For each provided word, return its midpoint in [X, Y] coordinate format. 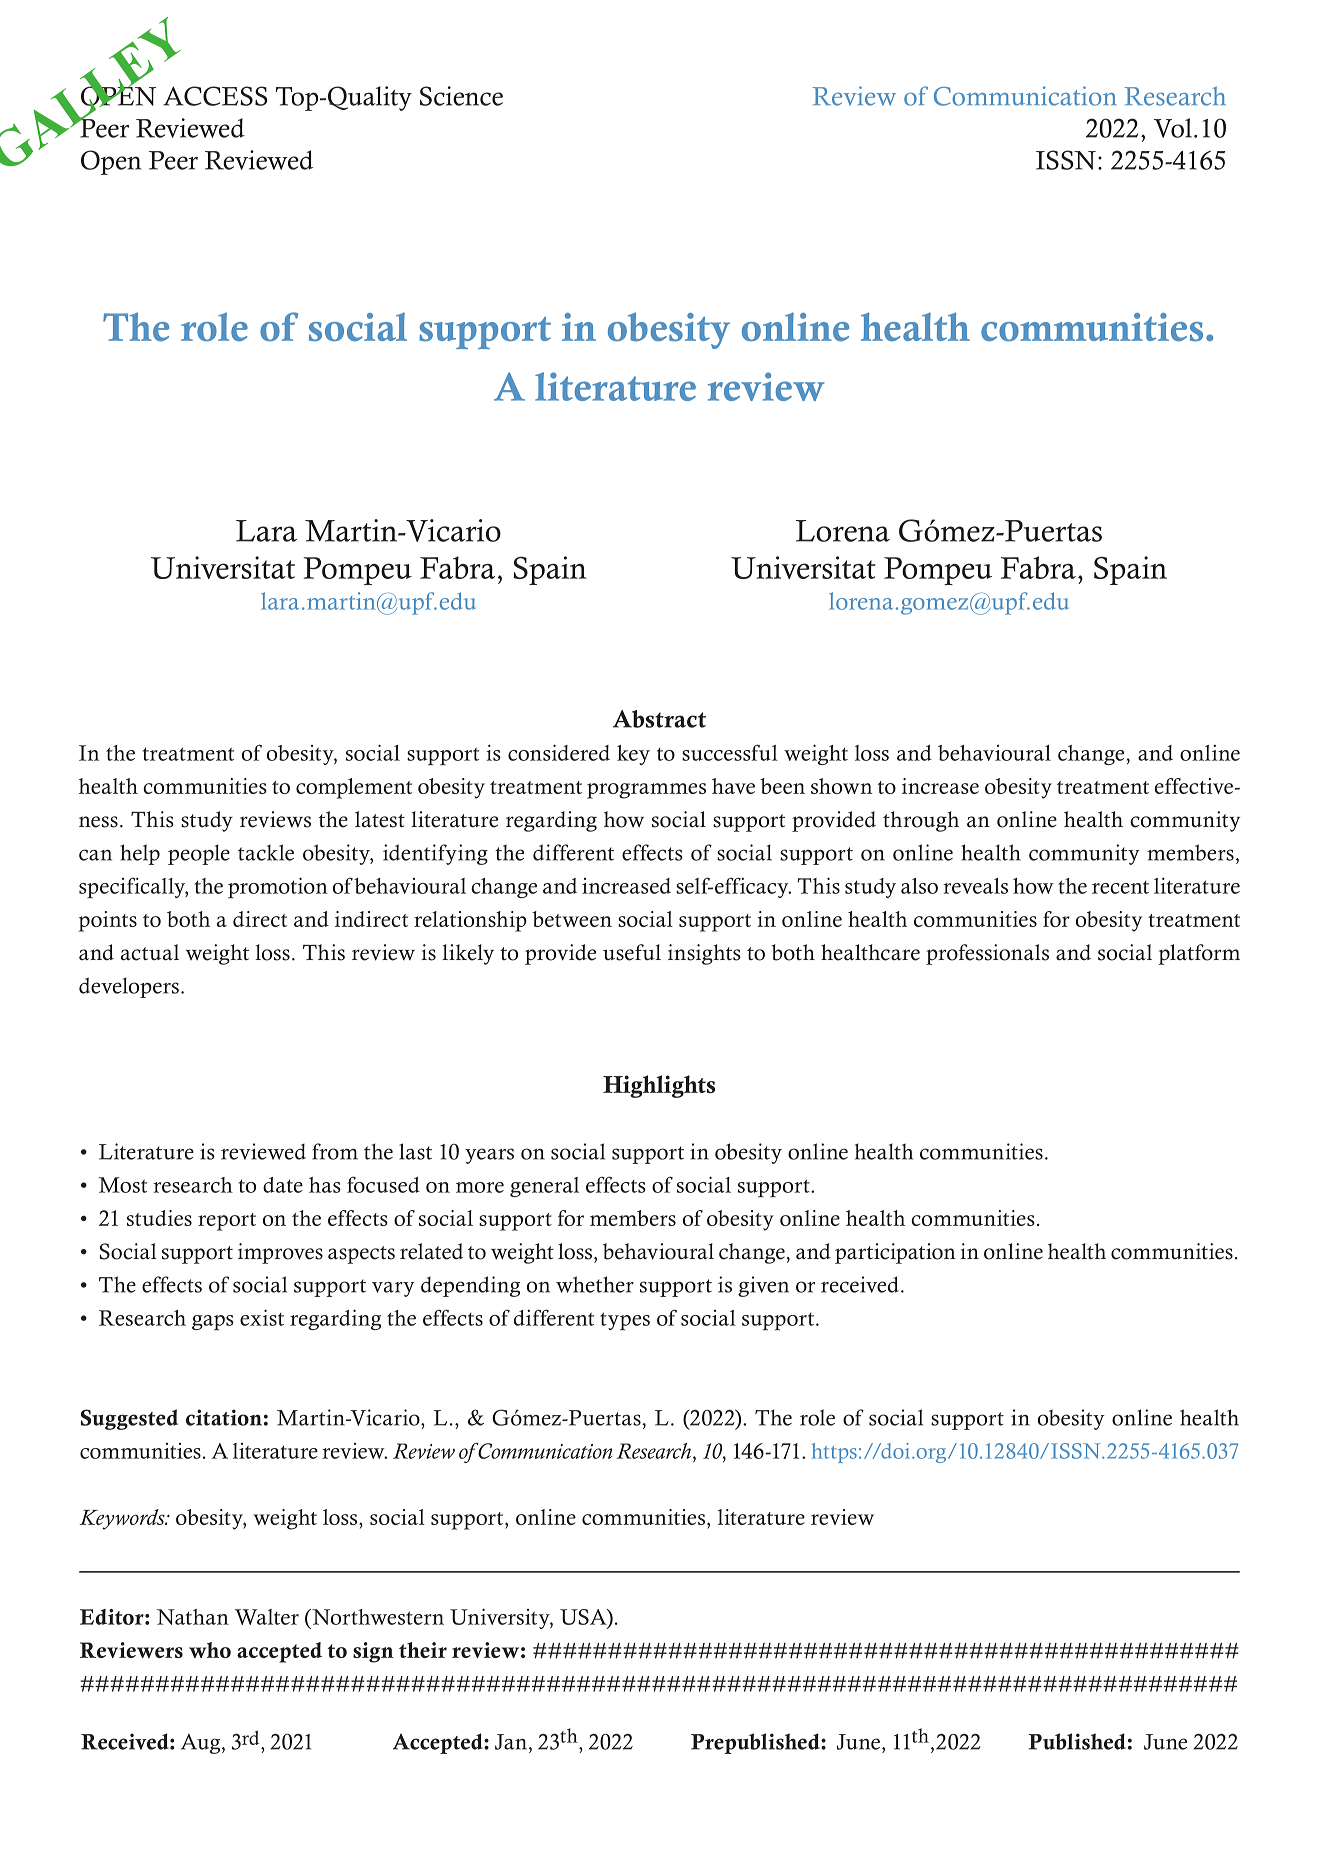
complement [354, 788]
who [210, 1650]
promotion [278, 888]
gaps [213, 1323]
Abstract [659, 719]
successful [730, 752]
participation [895, 1253]
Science [461, 96]
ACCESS [215, 96]
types [625, 1321]
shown [841, 786]
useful [632, 952]
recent [1120, 887]
